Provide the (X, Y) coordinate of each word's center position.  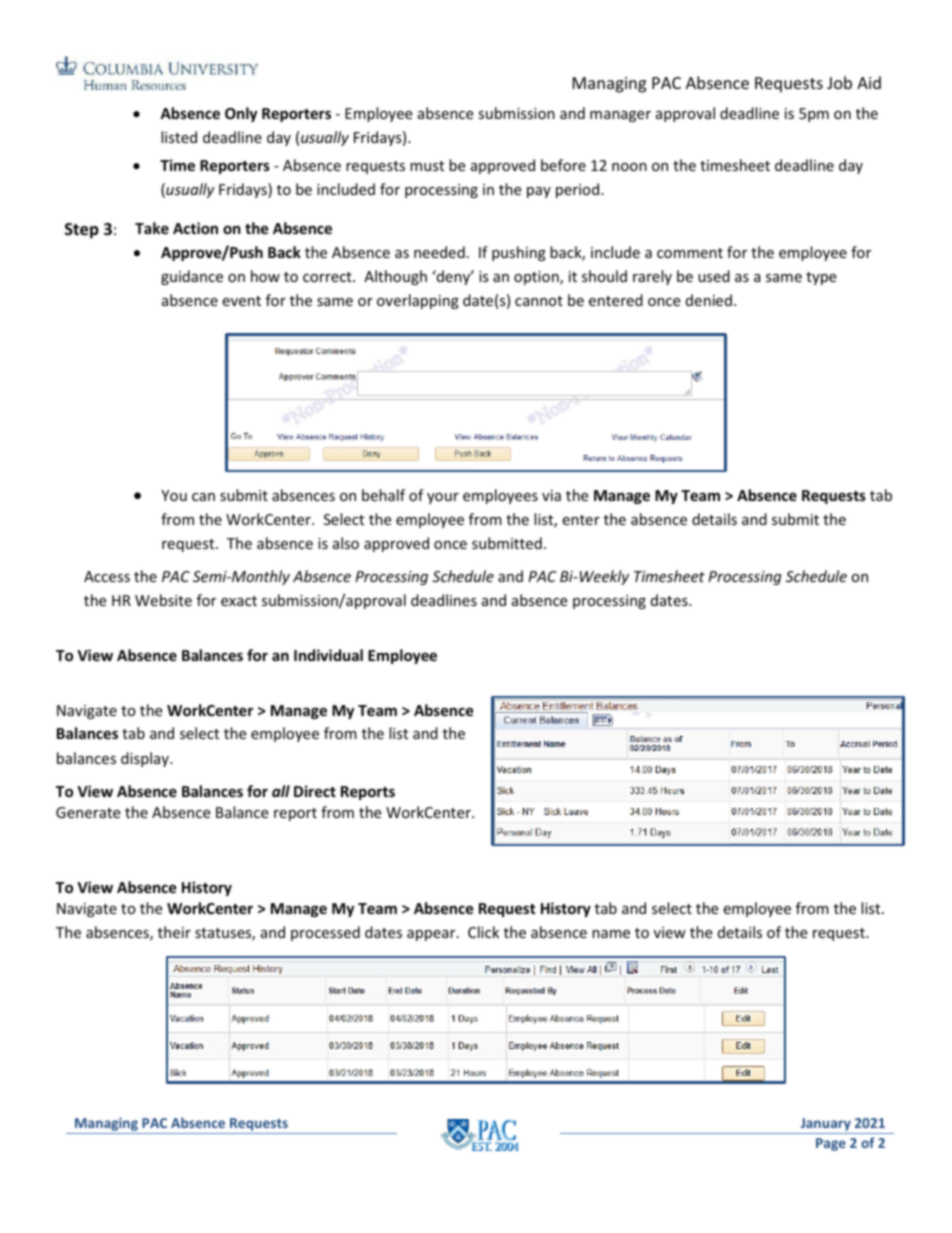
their (174, 932)
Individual (328, 655)
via (551, 495)
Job (839, 82)
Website (163, 600)
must (427, 166)
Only (241, 114)
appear (432, 935)
